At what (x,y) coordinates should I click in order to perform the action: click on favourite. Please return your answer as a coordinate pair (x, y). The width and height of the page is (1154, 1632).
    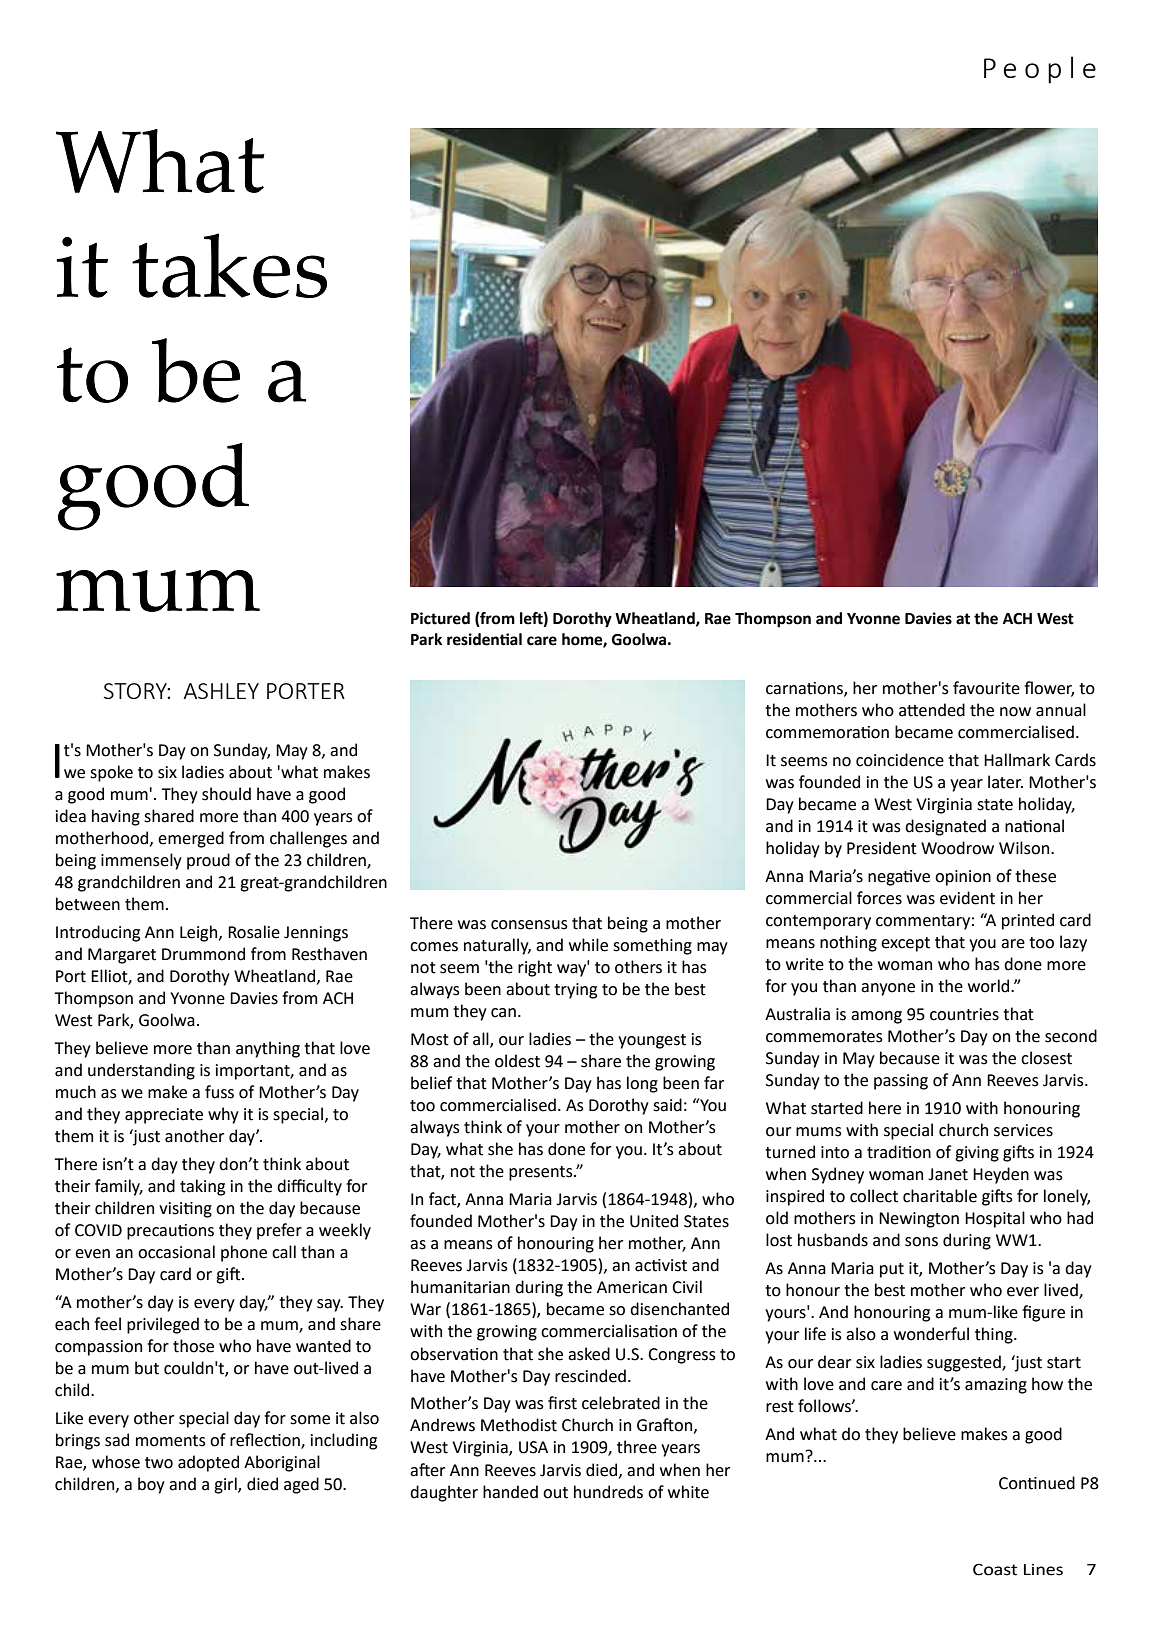
    Looking at the image, I should click on (986, 688).
